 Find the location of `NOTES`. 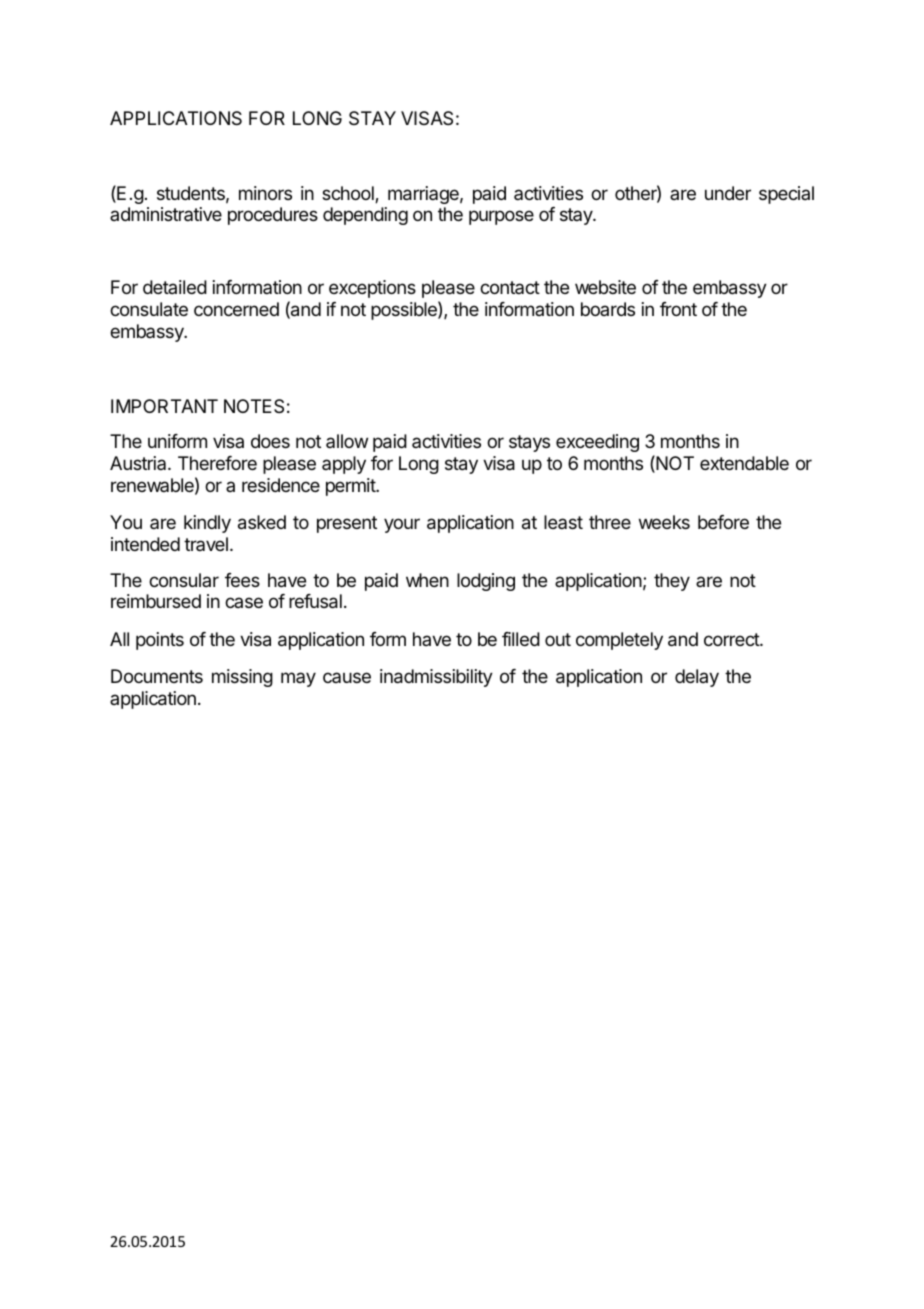

NOTES is located at coordinates (254, 406).
